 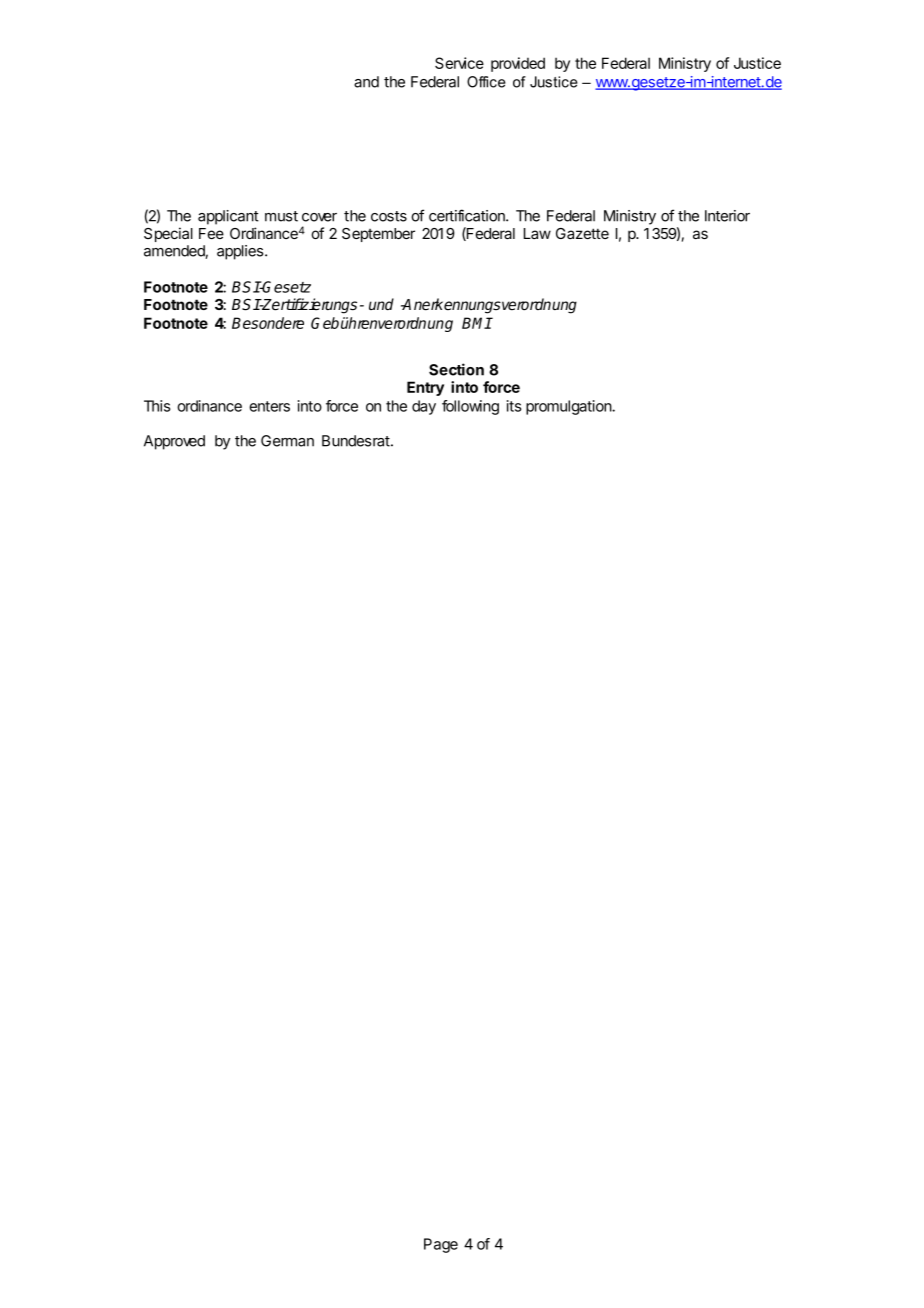 What do you see at coordinates (727, 216) in the image?
I see `Interior` at bounding box center [727, 216].
